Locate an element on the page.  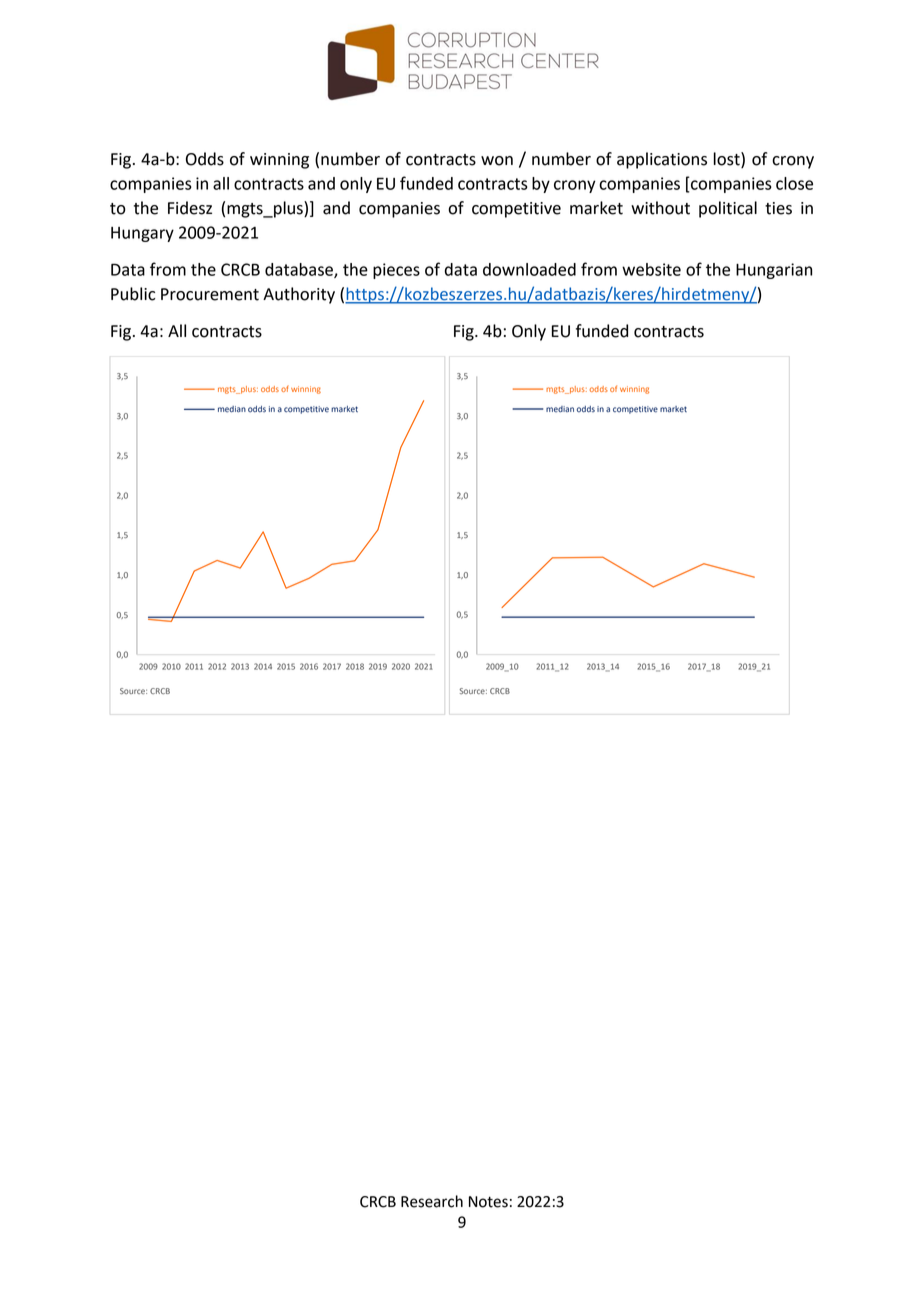
Research is located at coordinates (432, 1201).
